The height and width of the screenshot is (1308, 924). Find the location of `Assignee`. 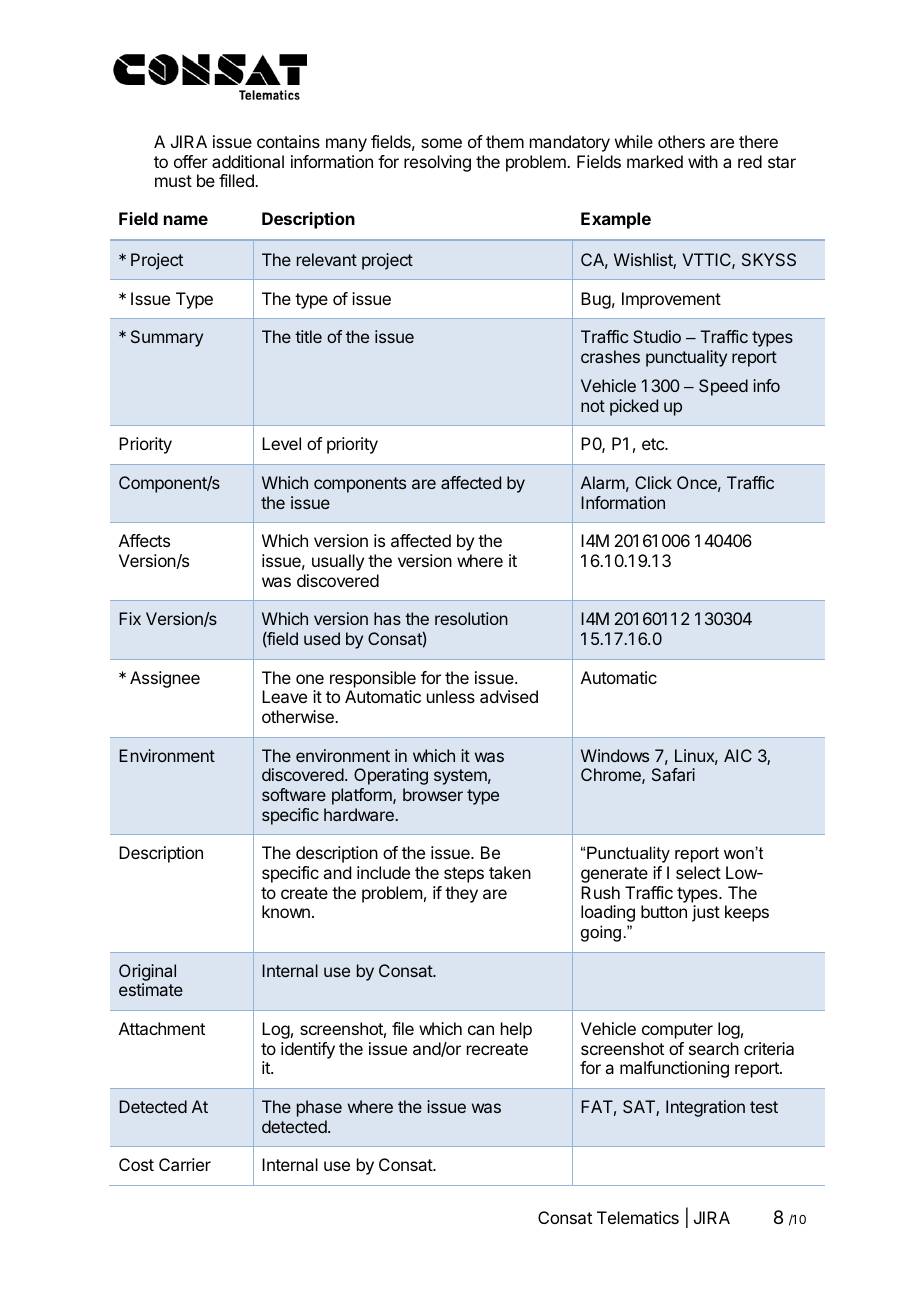

Assignee is located at coordinates (165, 679).
